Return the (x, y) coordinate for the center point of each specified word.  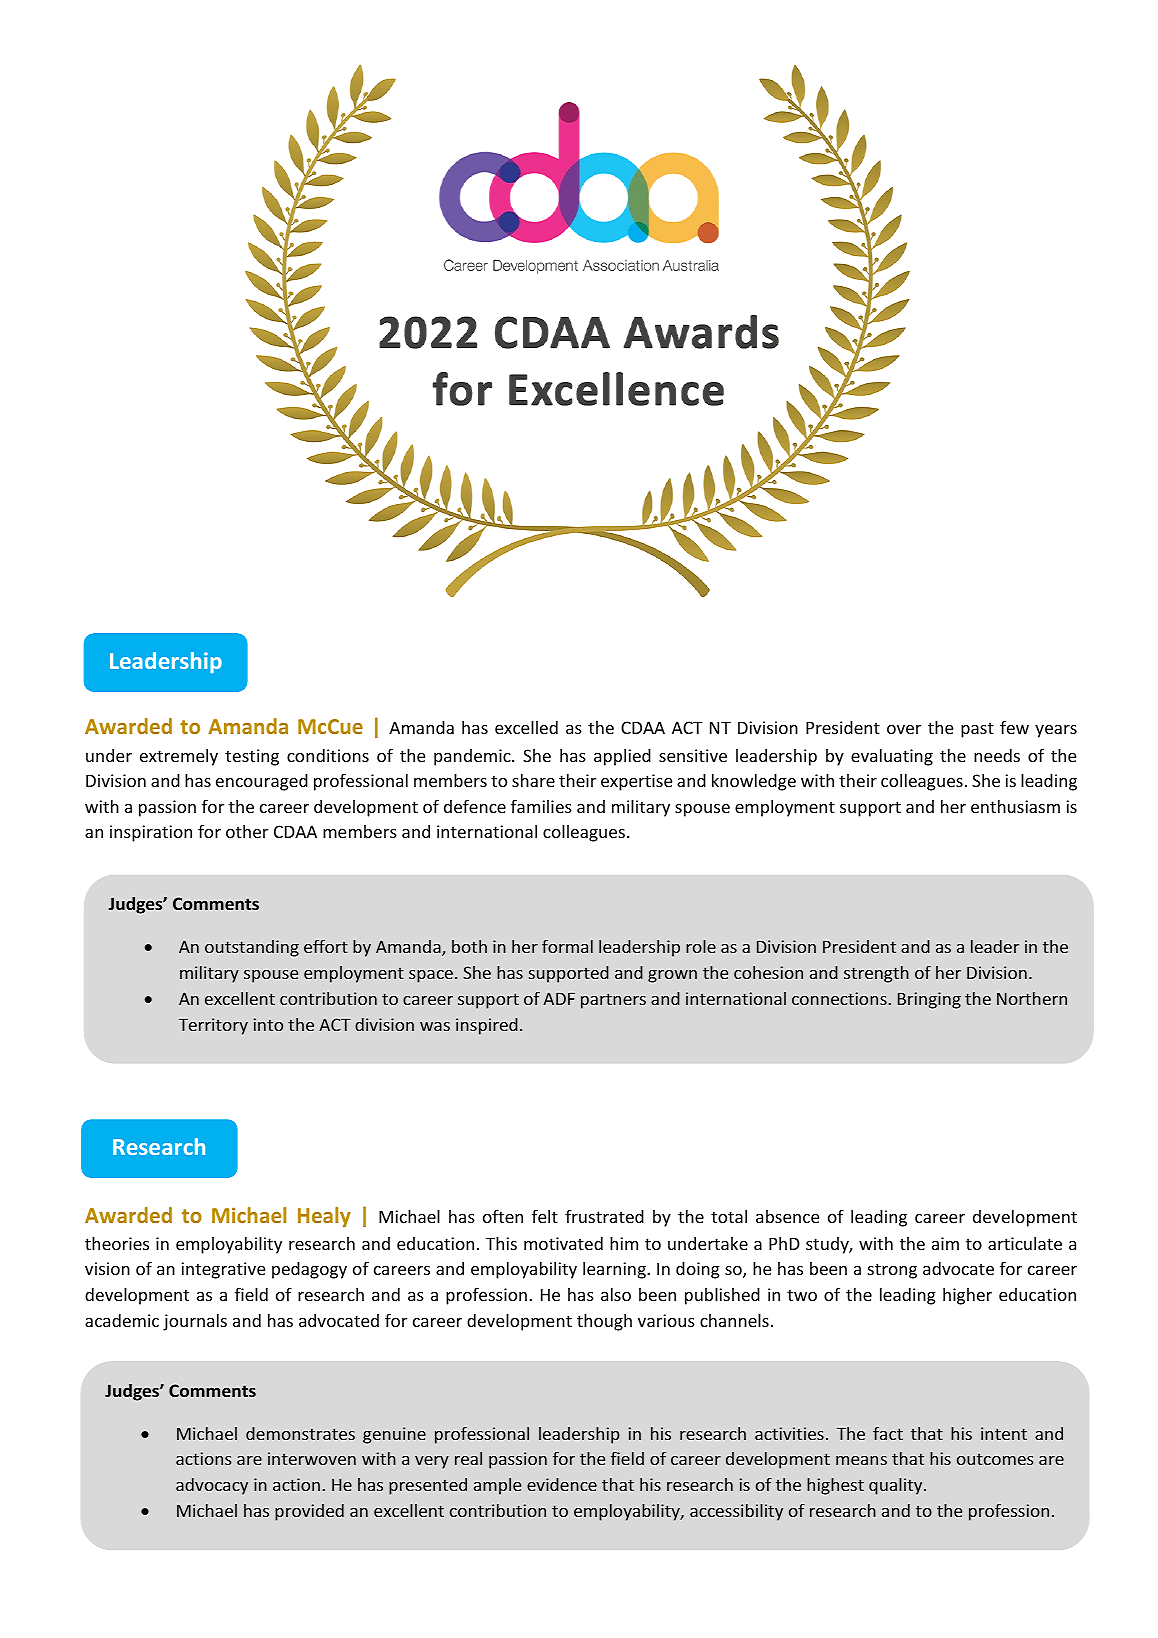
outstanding (252, 948)
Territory (213, 1026)
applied (622, 757)
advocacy (212, 1486)
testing (252, 757)
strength (876, 974)
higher (967, 1296)
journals (195, 1322)
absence (787, 1216)
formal (567, 946)
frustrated (604, 1216)
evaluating (892, 757)
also (616, 1294)
